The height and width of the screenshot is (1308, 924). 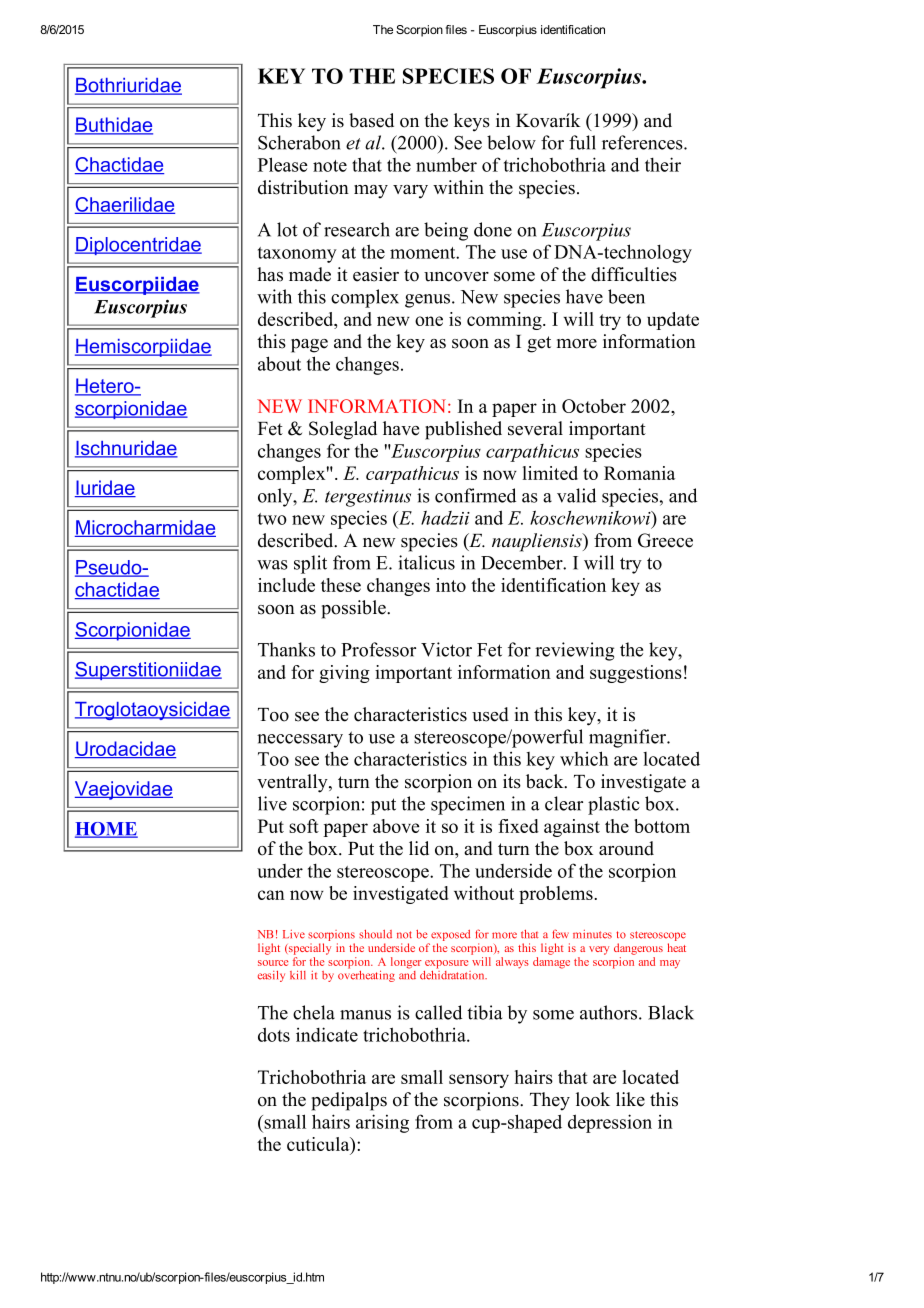 I want to click on October, so click(x=594, y=406).
